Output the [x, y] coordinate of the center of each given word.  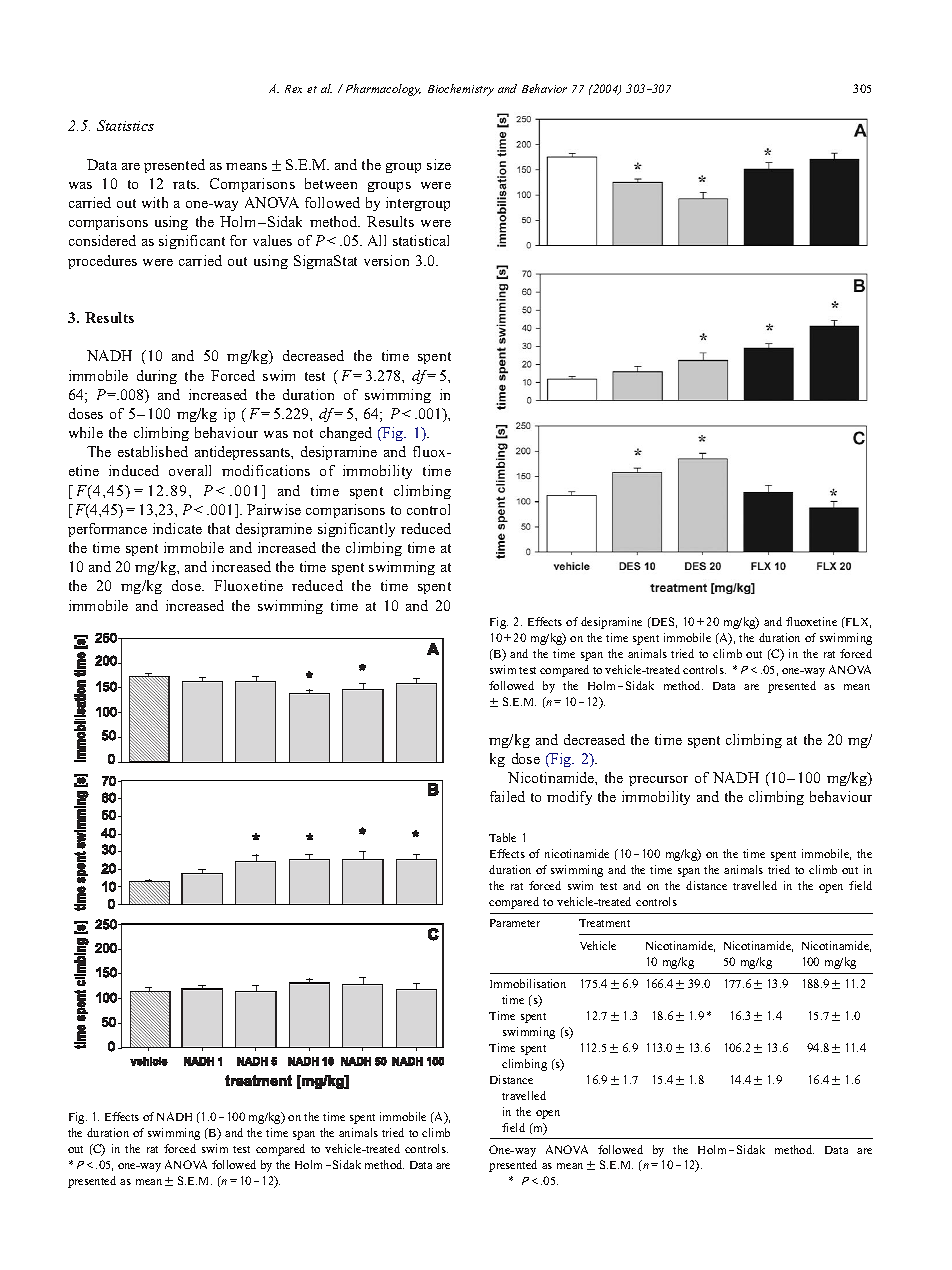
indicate [177, 528]
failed [507, 796]
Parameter [515, 923]
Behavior [544, 88]
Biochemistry [461, 90]
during [157, 377]
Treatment [604, 923]
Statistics [125, 125]
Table [502, 837]
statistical [421, 240]
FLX [857, 622]
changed [346, 434]
